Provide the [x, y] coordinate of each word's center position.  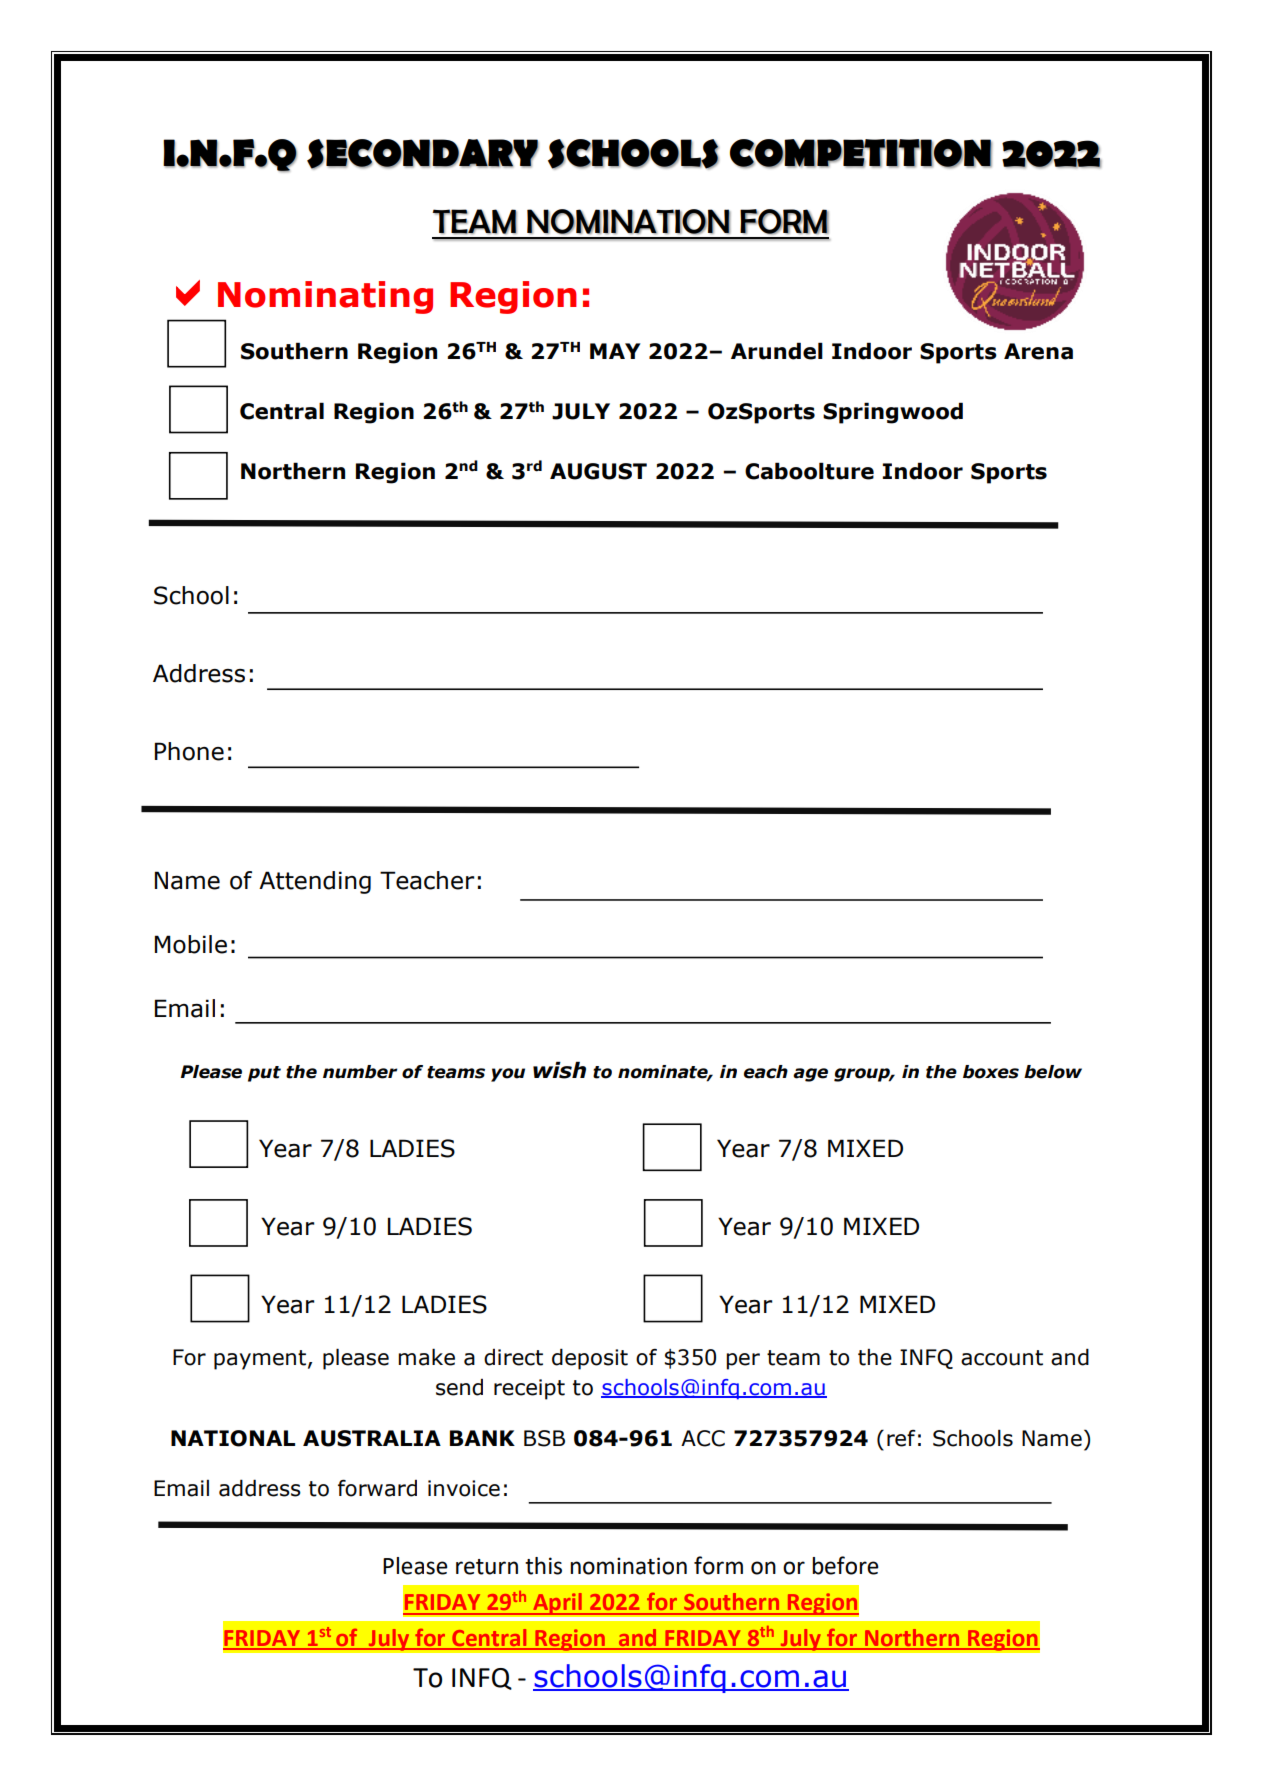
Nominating [325, 297]
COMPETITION [861, 153]
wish [559, 1070]
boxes [991, 1072]
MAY [615, 351]
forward [377, 1488]
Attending [315, 882]
